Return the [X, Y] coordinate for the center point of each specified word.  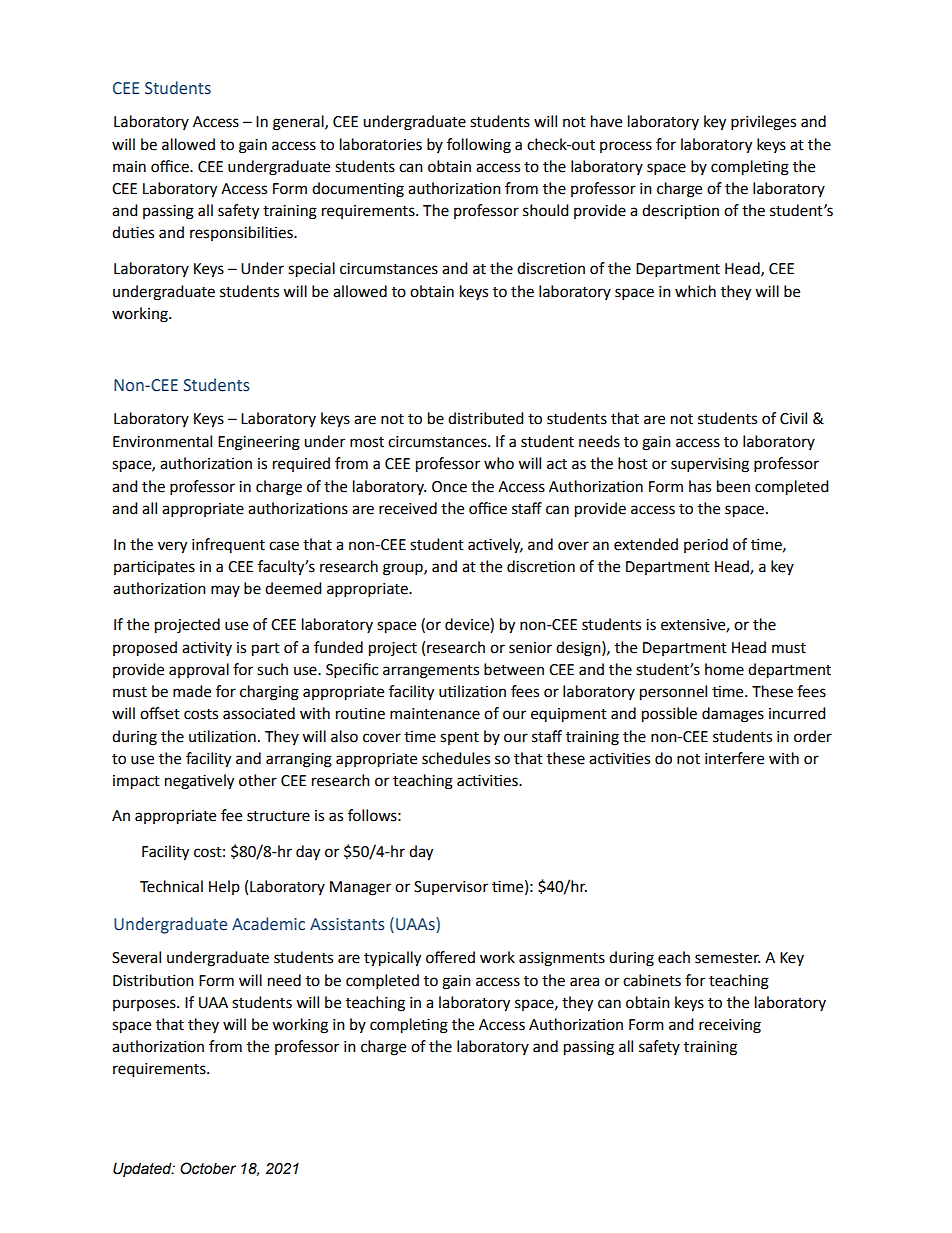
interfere [734, 758]
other [258, 780]
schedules [456, 758]
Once [449, 487]
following [479, 146]
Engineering [259, 443]
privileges [763, 123]
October [208, 1168]
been [733, 486]
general [299, 123]
